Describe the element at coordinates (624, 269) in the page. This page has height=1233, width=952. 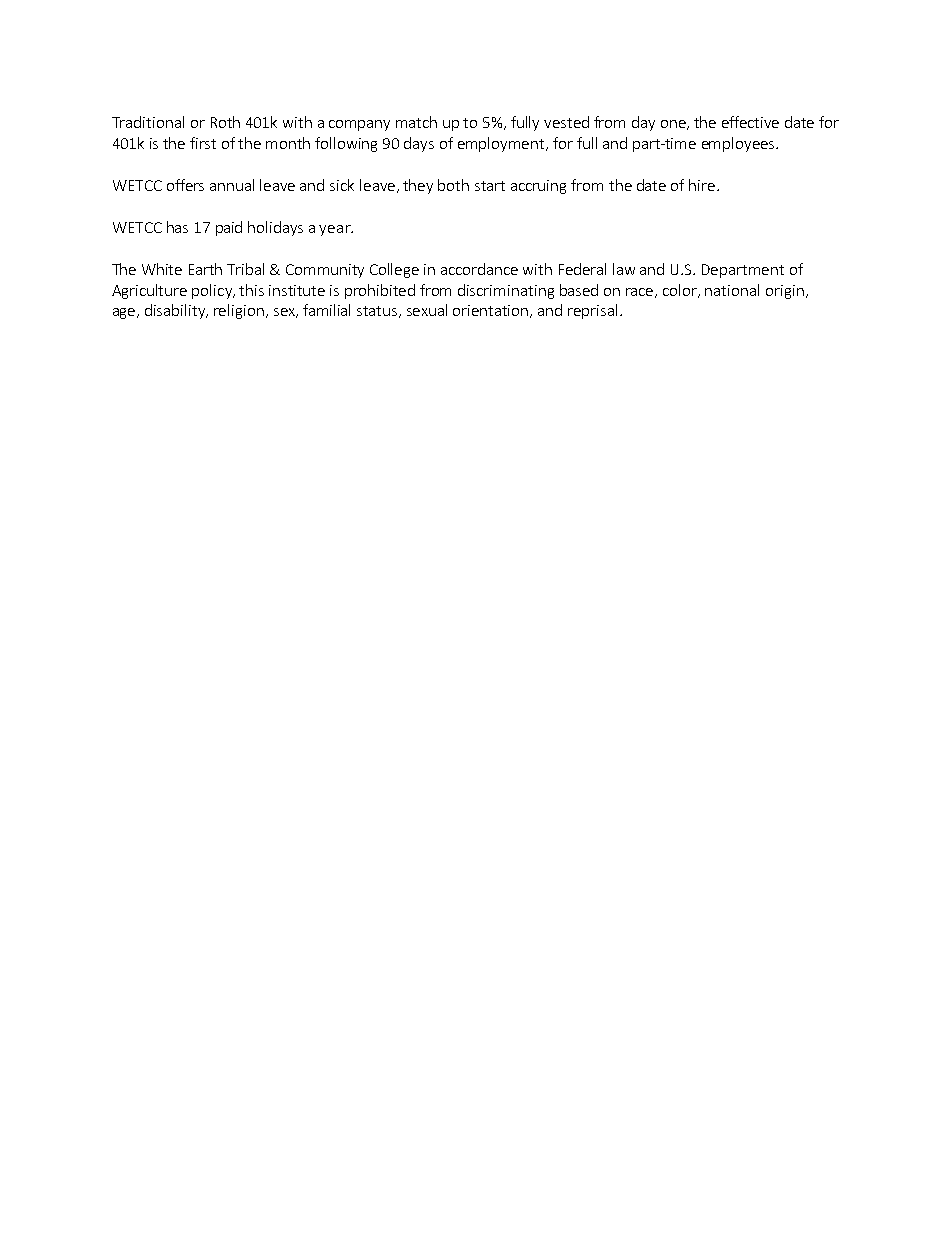
I see `law` at that location.
